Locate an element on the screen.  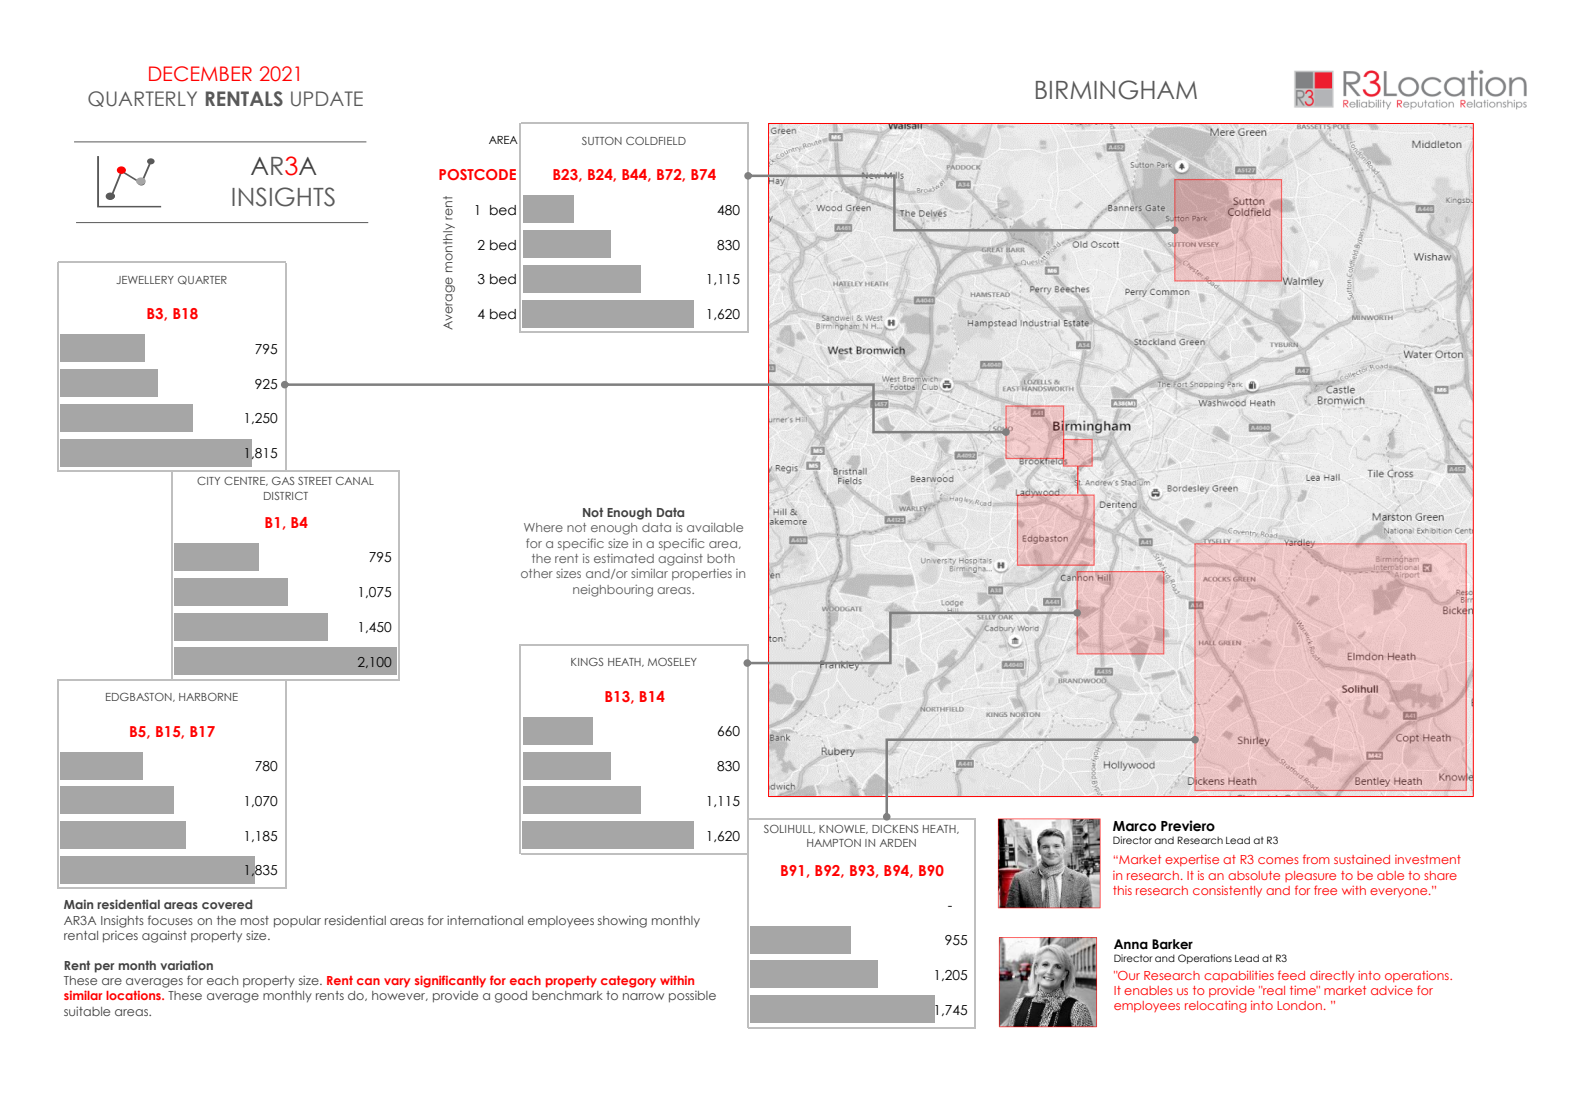
variation is located at coordinates (186, 965).
